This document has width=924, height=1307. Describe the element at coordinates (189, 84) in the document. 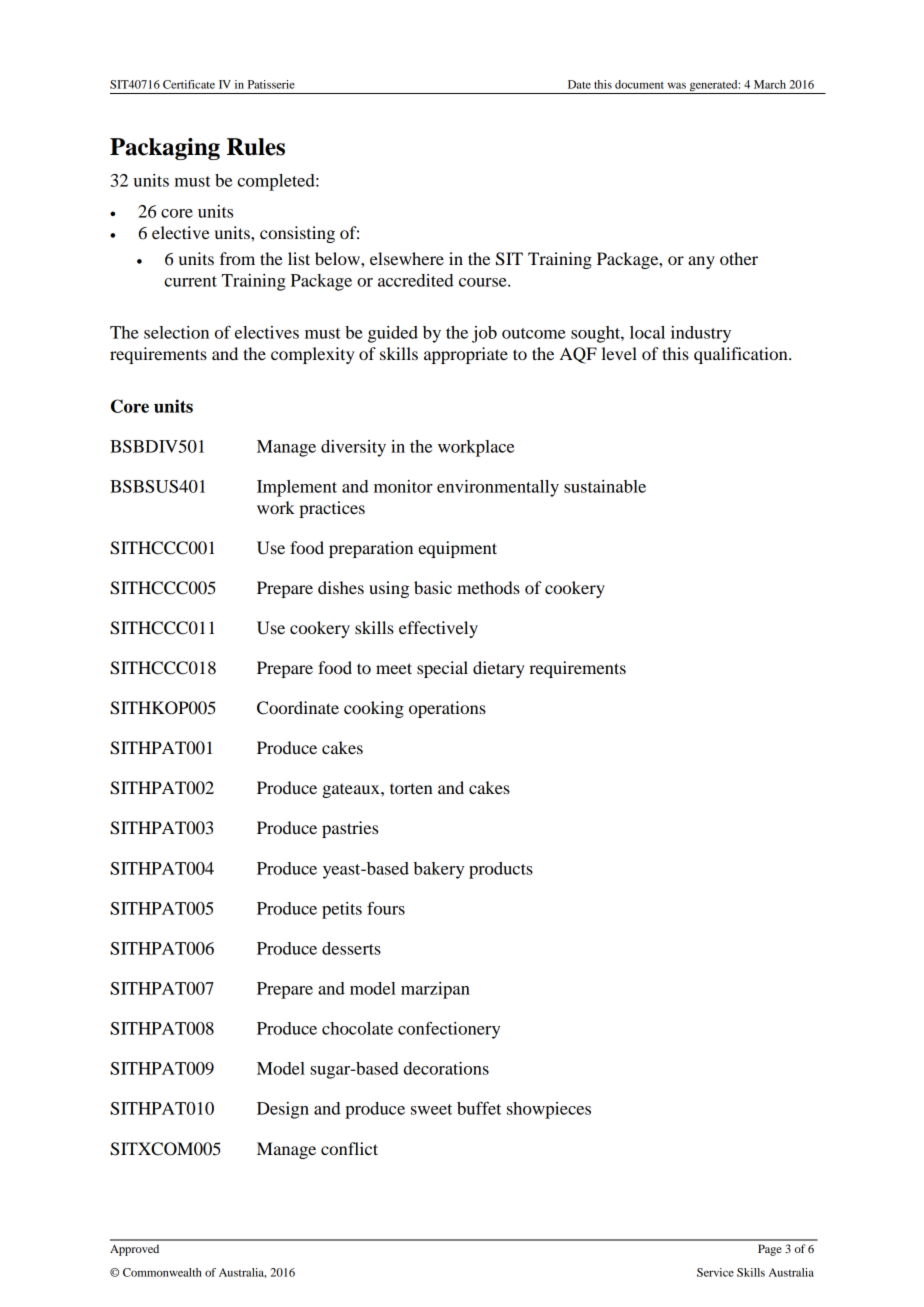

I see `Certificate` at that location.
